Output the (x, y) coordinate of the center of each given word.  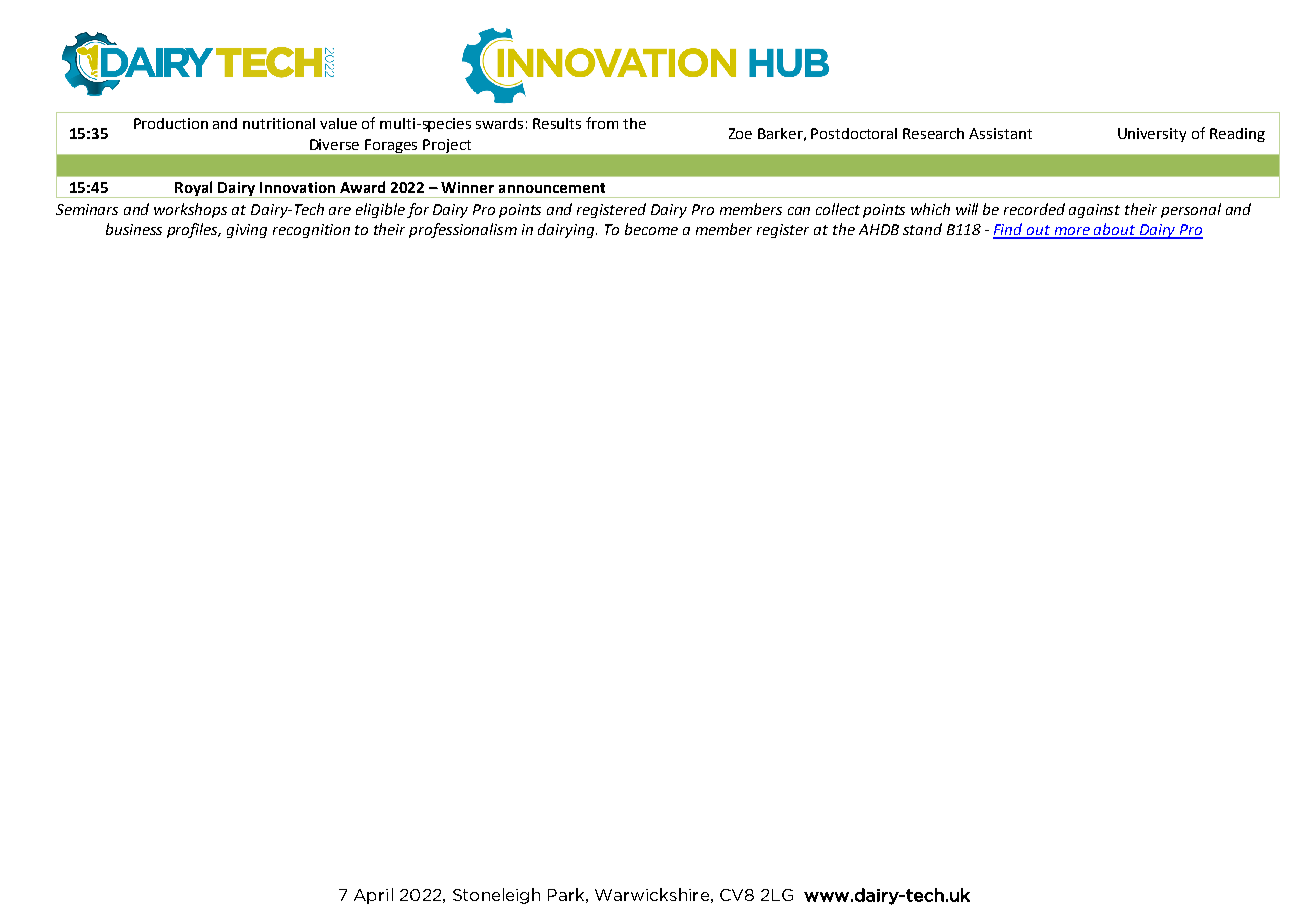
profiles (194, 230)
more (1072, 232)
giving (247, 231)
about (1115, 230)
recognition (311, 231)
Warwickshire (652, 894)
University (1152, 135)
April (373, 896)
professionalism (463, 230)
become (651, 229)
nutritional (279, 123)
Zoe (740, 133)
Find (1009, 230)
